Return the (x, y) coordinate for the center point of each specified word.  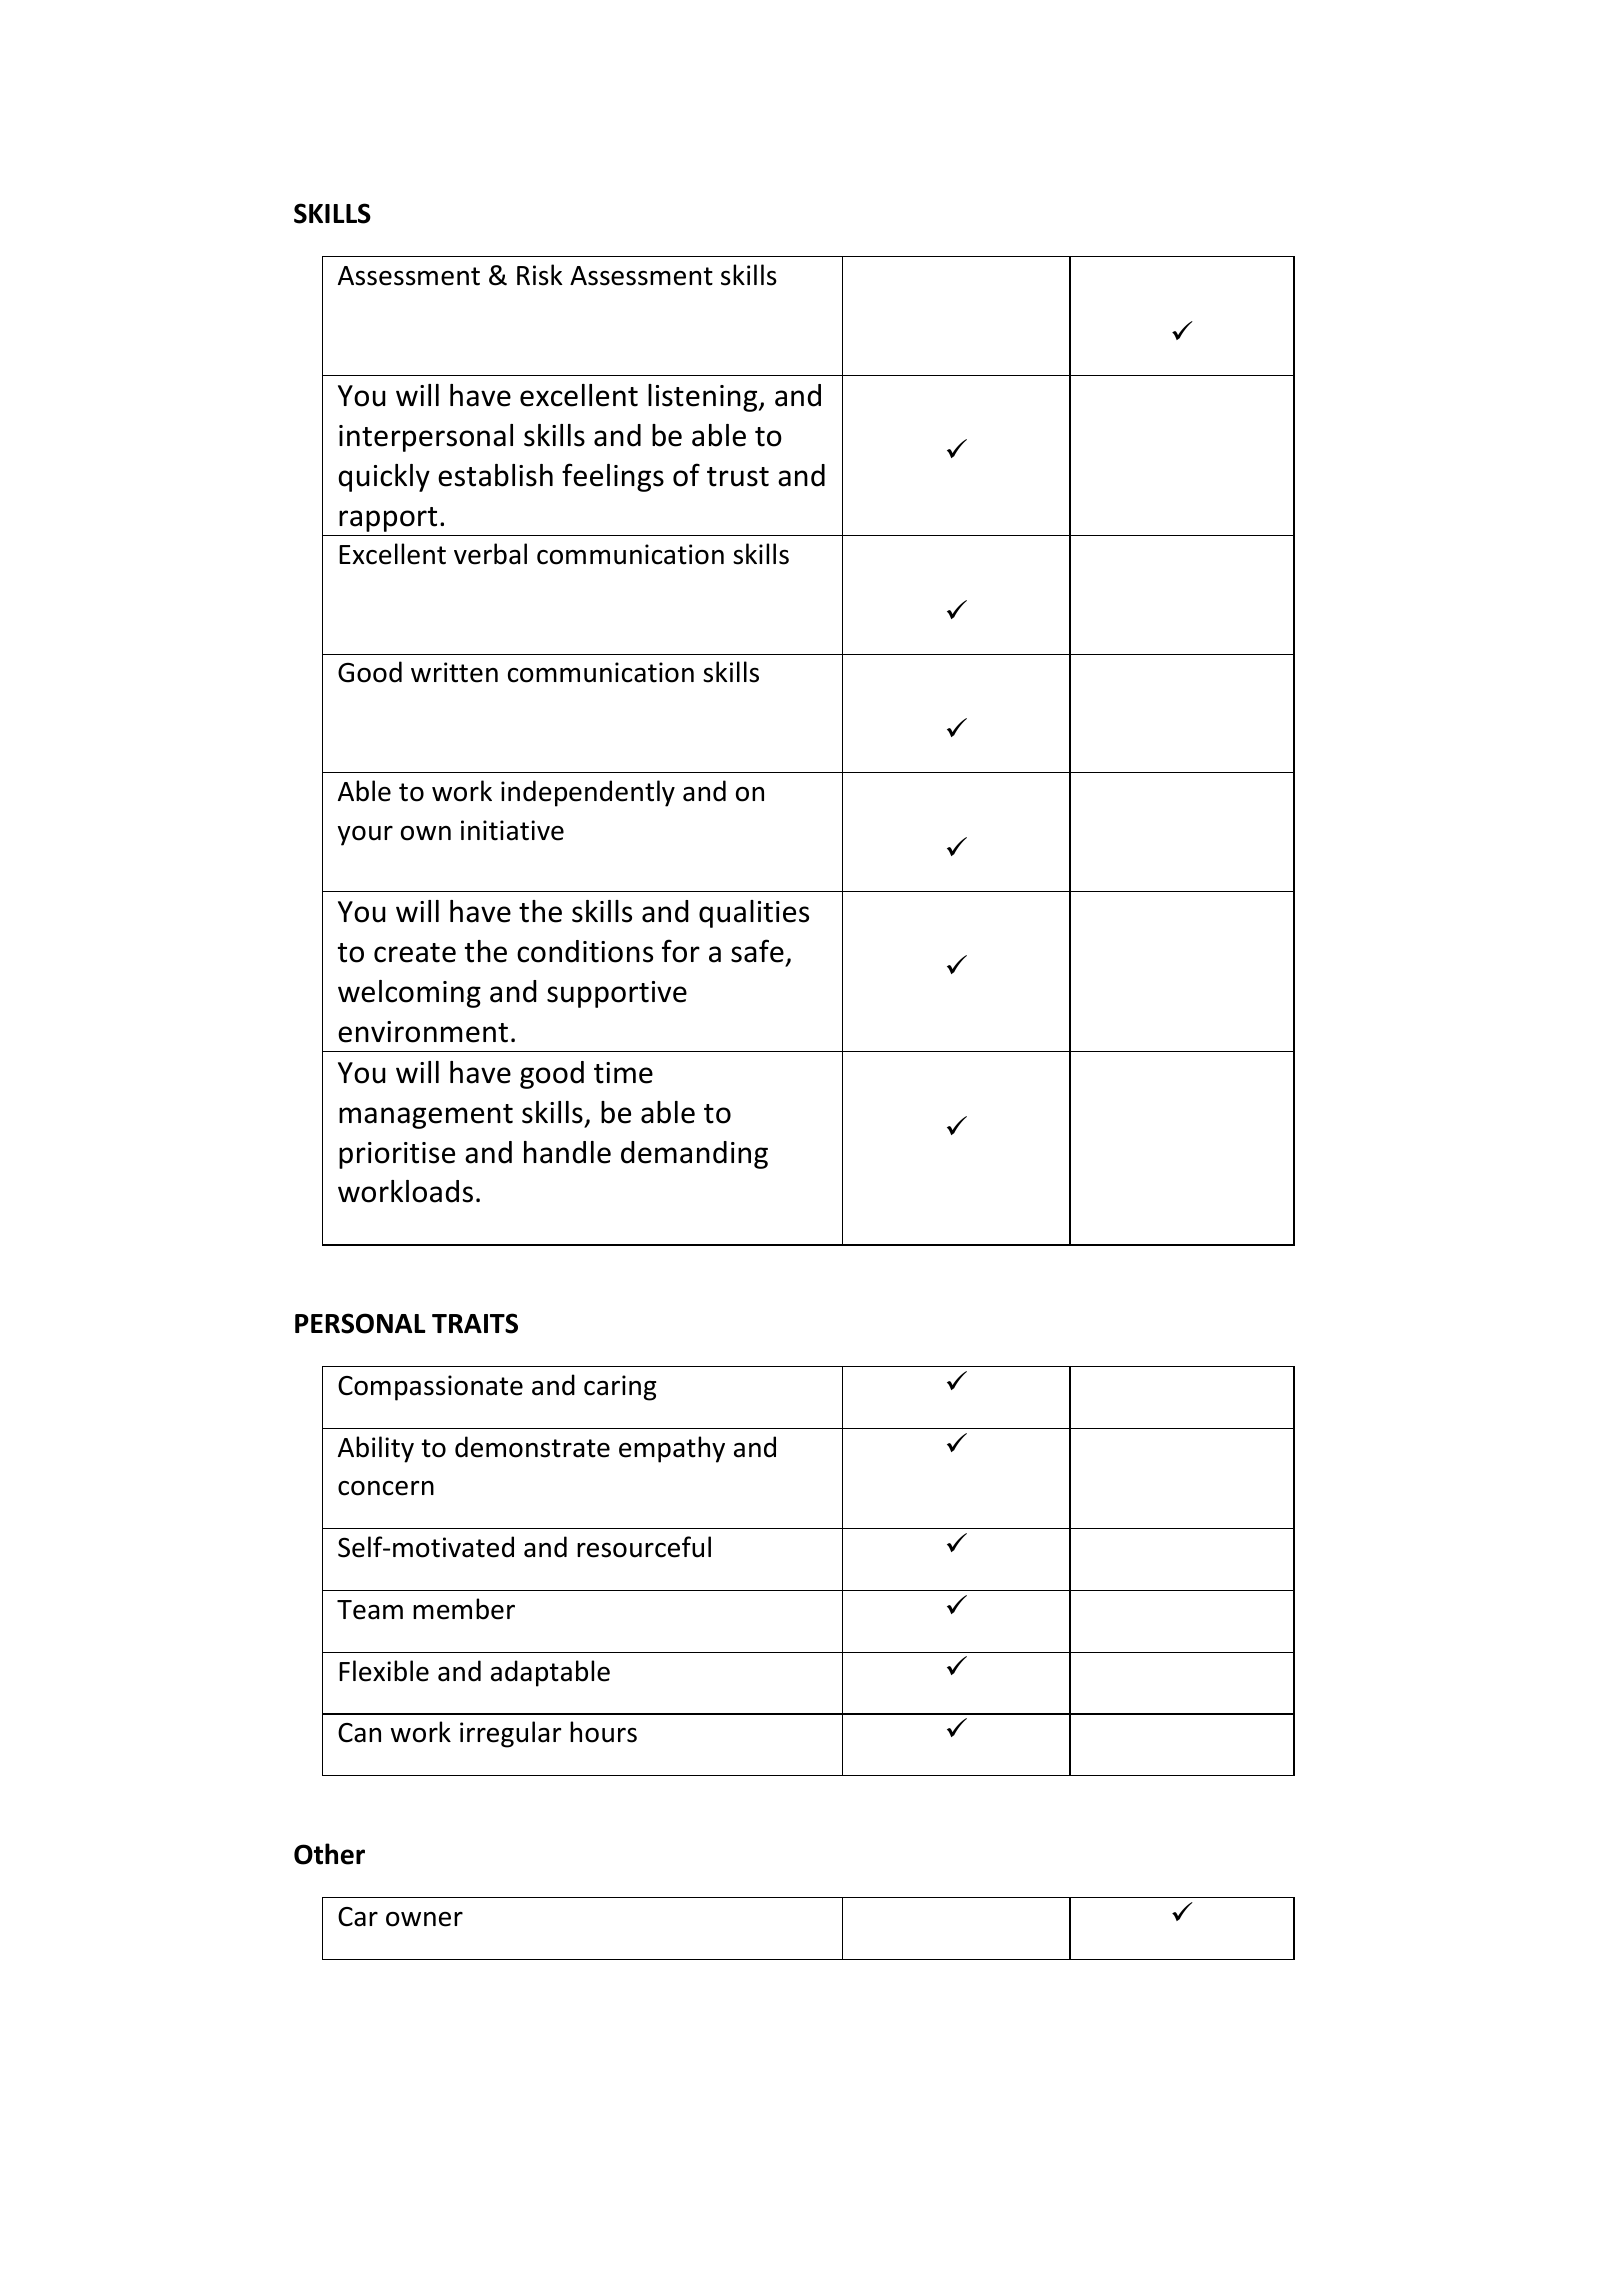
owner (424, 1919)
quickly (384, 478)
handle (567, 1152)
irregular (511, 1734)
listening (704, 398)
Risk (540, 275)
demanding (694, 1155)
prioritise (397, 1155)
